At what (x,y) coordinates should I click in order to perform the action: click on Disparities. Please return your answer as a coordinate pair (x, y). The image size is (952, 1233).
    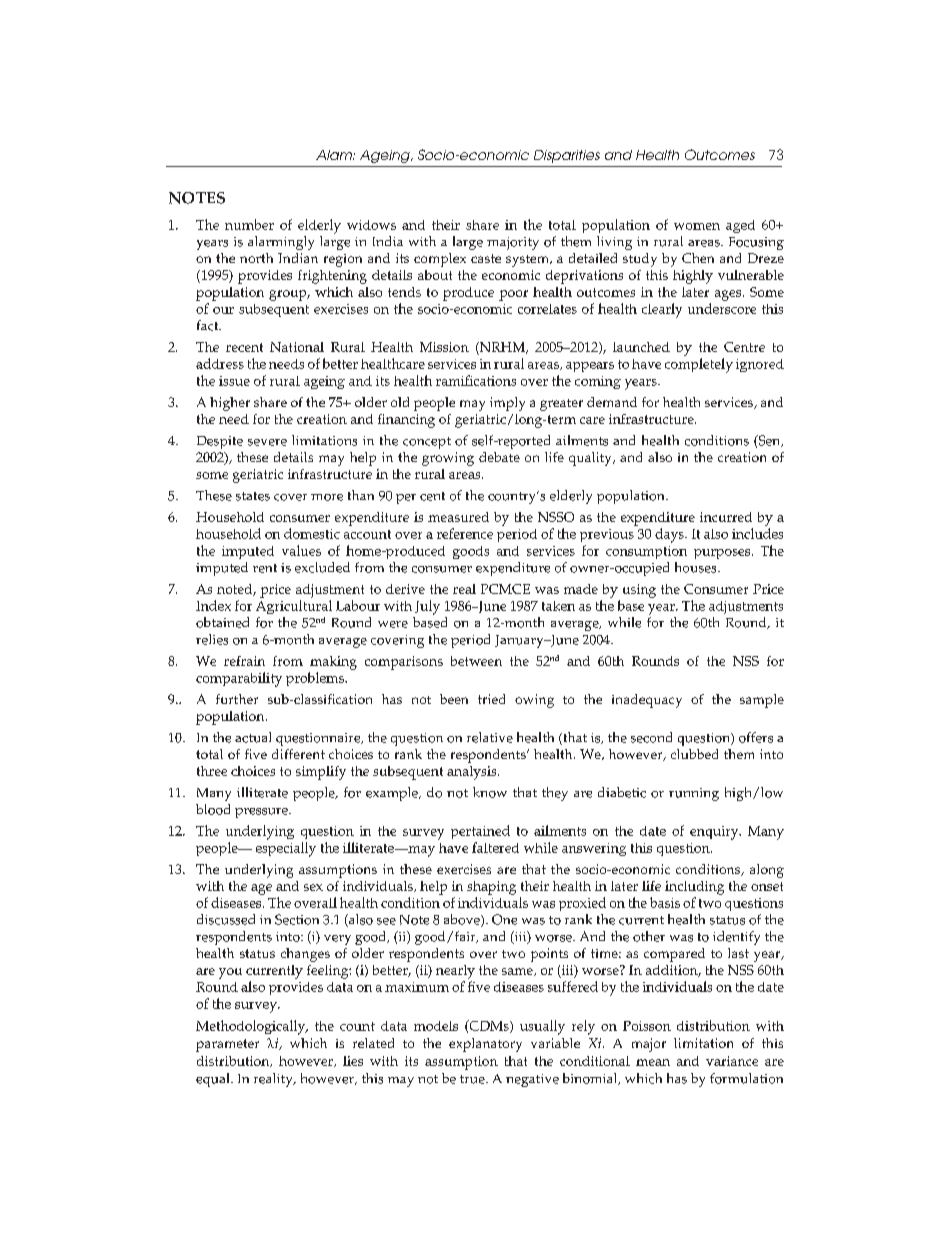
    Looking at the image, I should click on (567, 156).
